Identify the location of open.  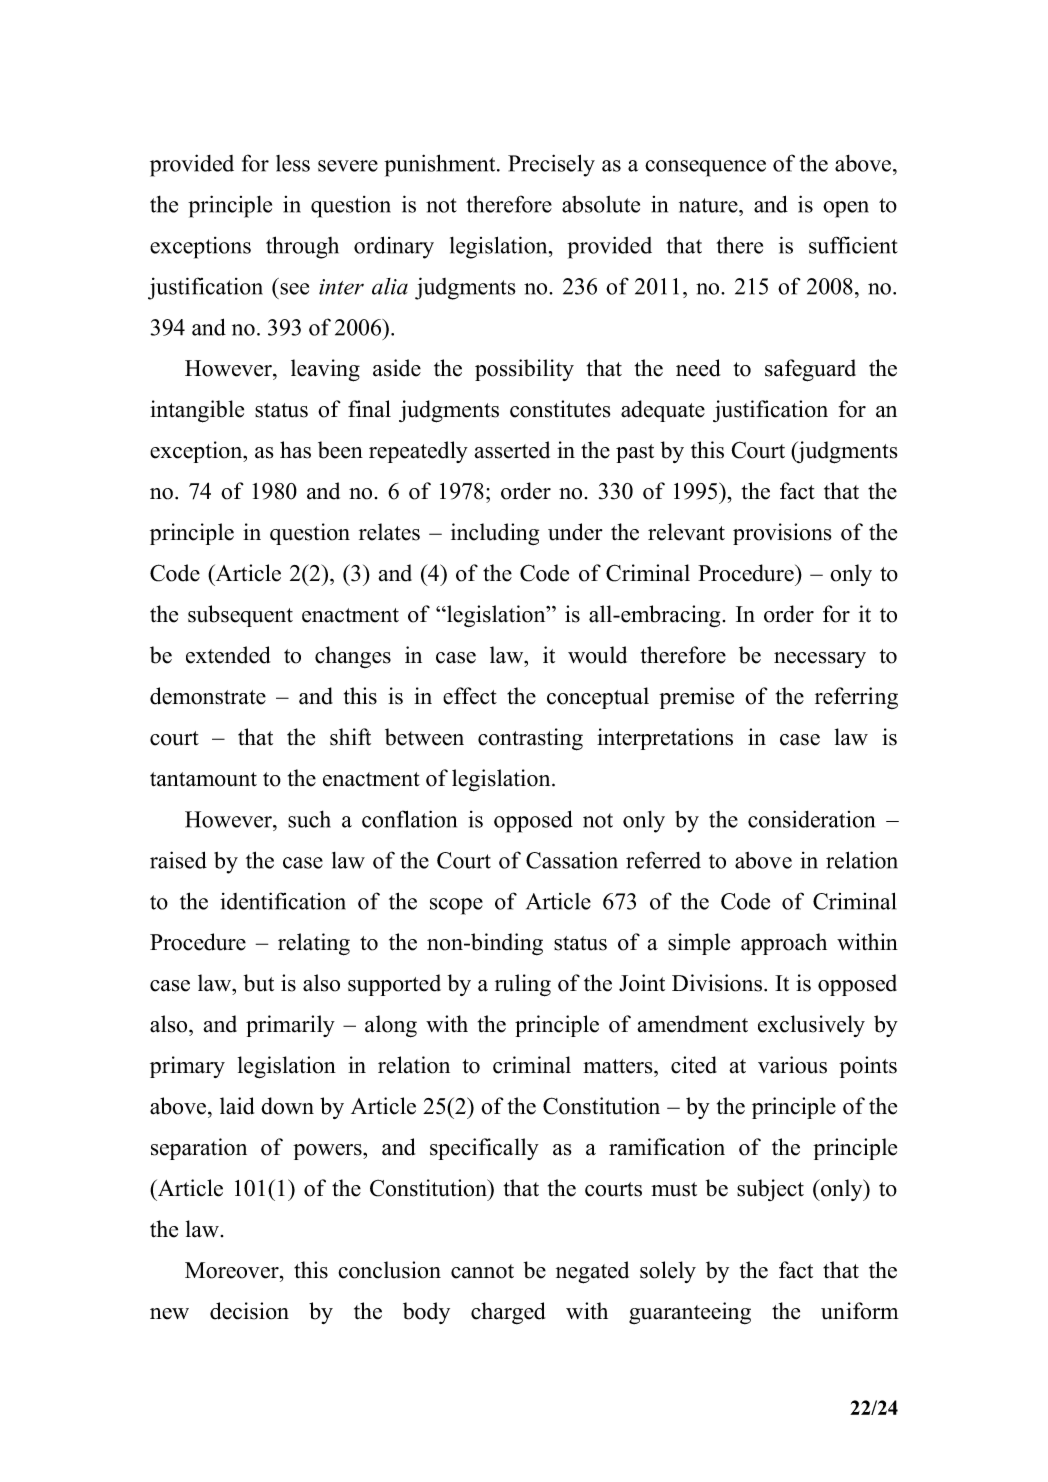
(846, 209).
